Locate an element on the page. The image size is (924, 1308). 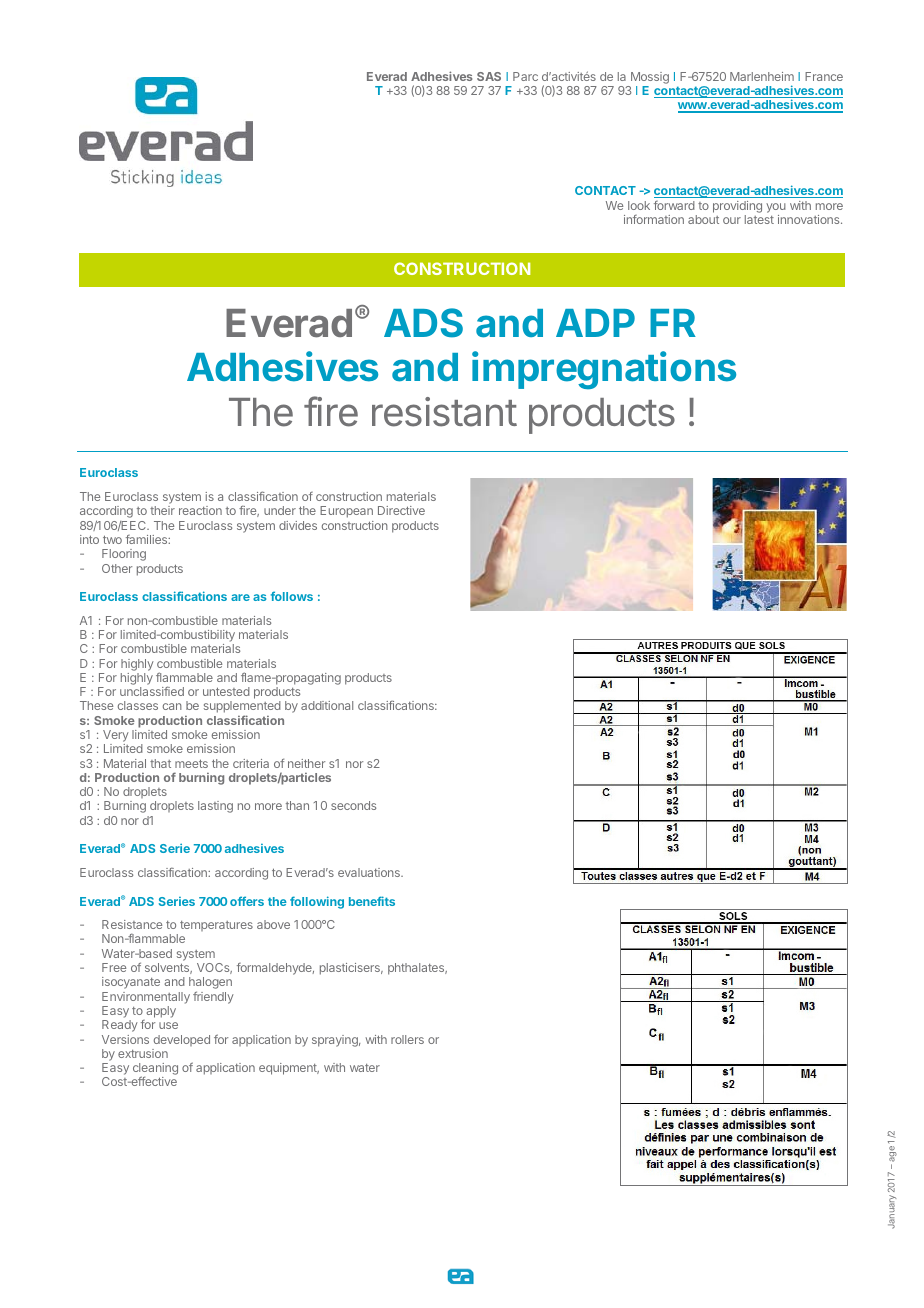
Flooring is located at coordinates (124, 555).
